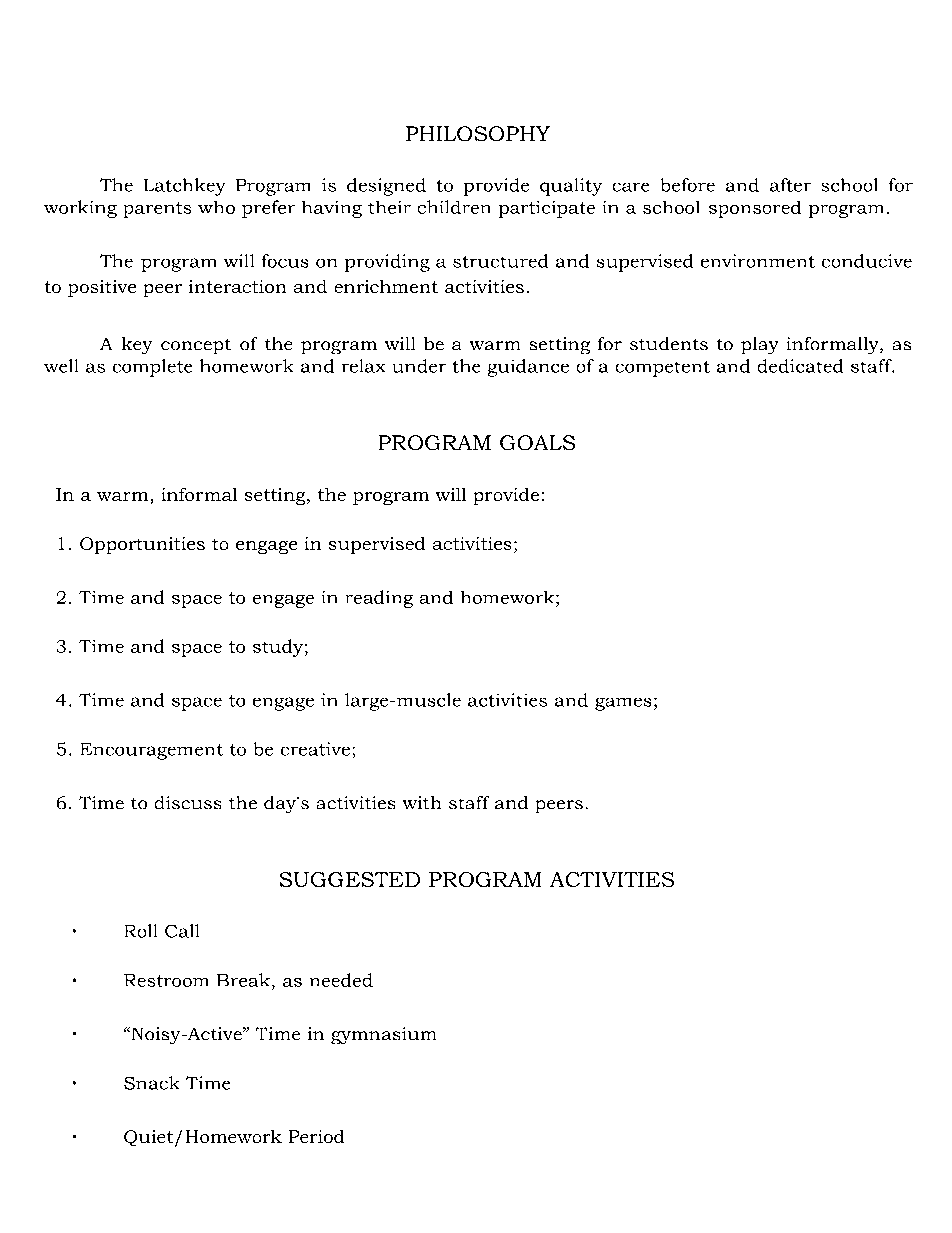 The width and height of the page is (952, 1233). What do you see at coordinates (379, 599) in the page?
I see `reading` at bounding box center [379, 599].
